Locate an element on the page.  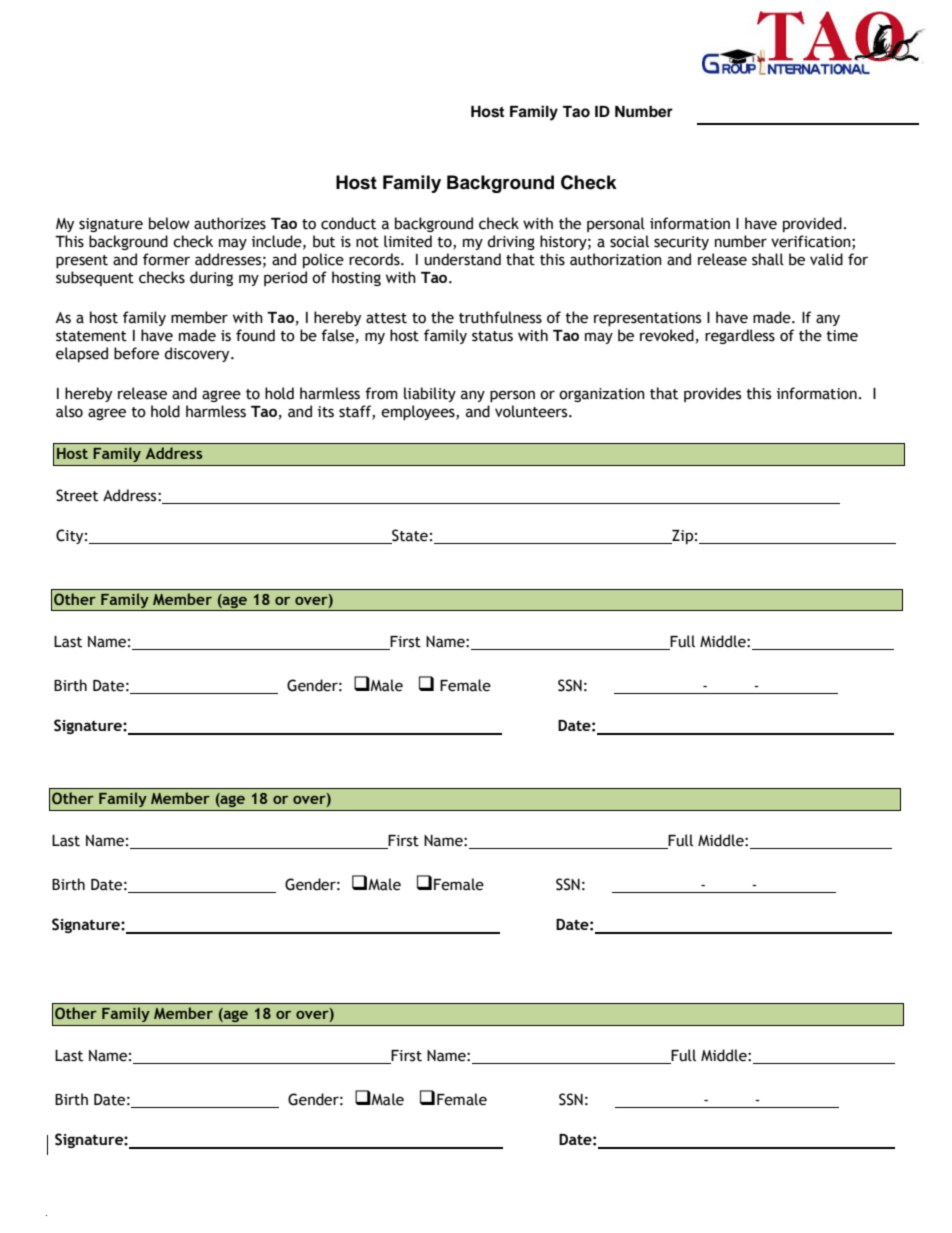
also is located at coordinates (69, 411).
